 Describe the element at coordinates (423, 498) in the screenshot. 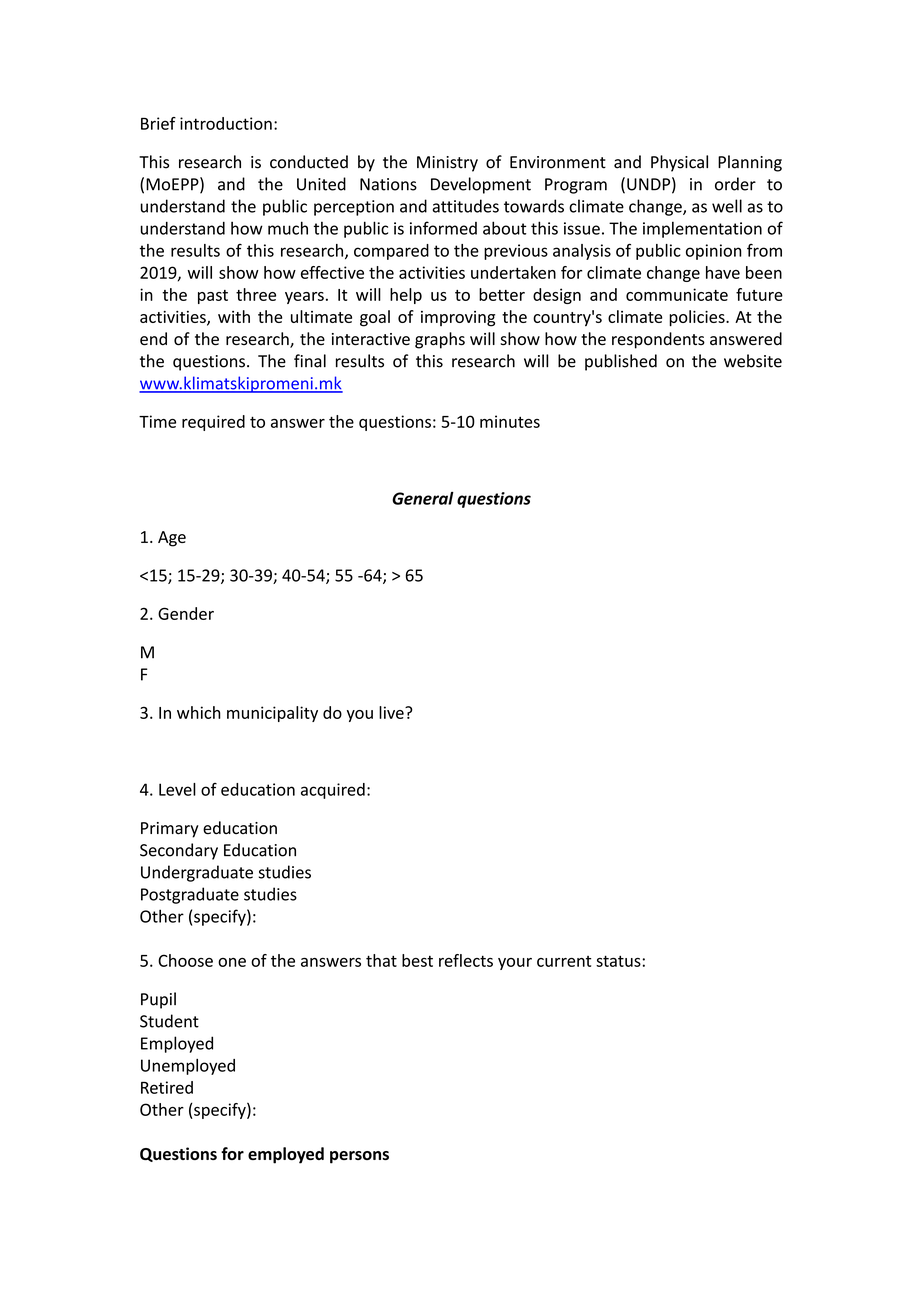

I see `General` at that location.
